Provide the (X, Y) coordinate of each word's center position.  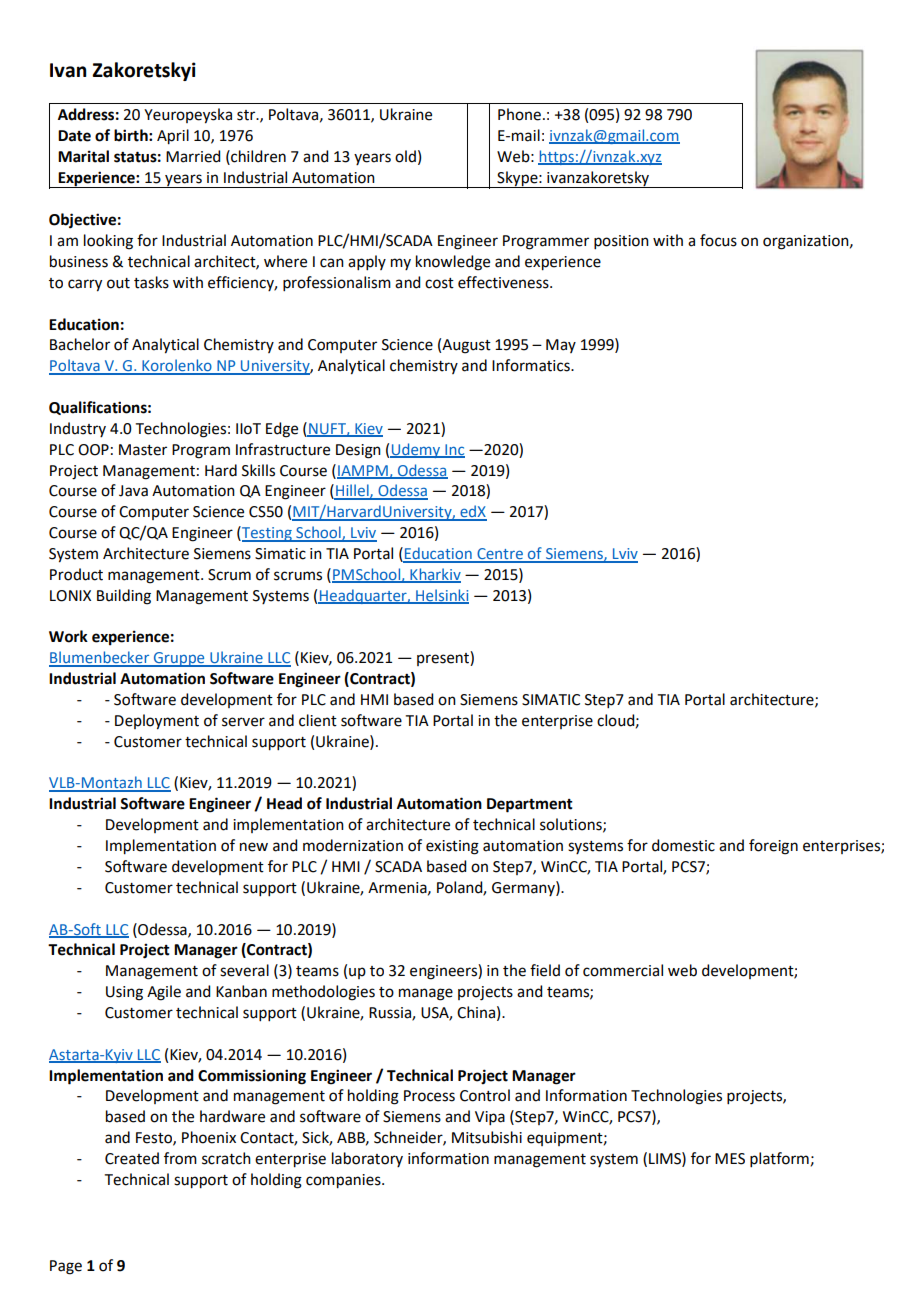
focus (718, 240)
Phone (519, 114)
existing (452, 847)
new (254, 847)
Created (132, 1158)
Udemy (416, 450)
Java (133, 491)
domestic (683, 845)
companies (344, 1181)
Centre (500, 555)
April (173, 137)
